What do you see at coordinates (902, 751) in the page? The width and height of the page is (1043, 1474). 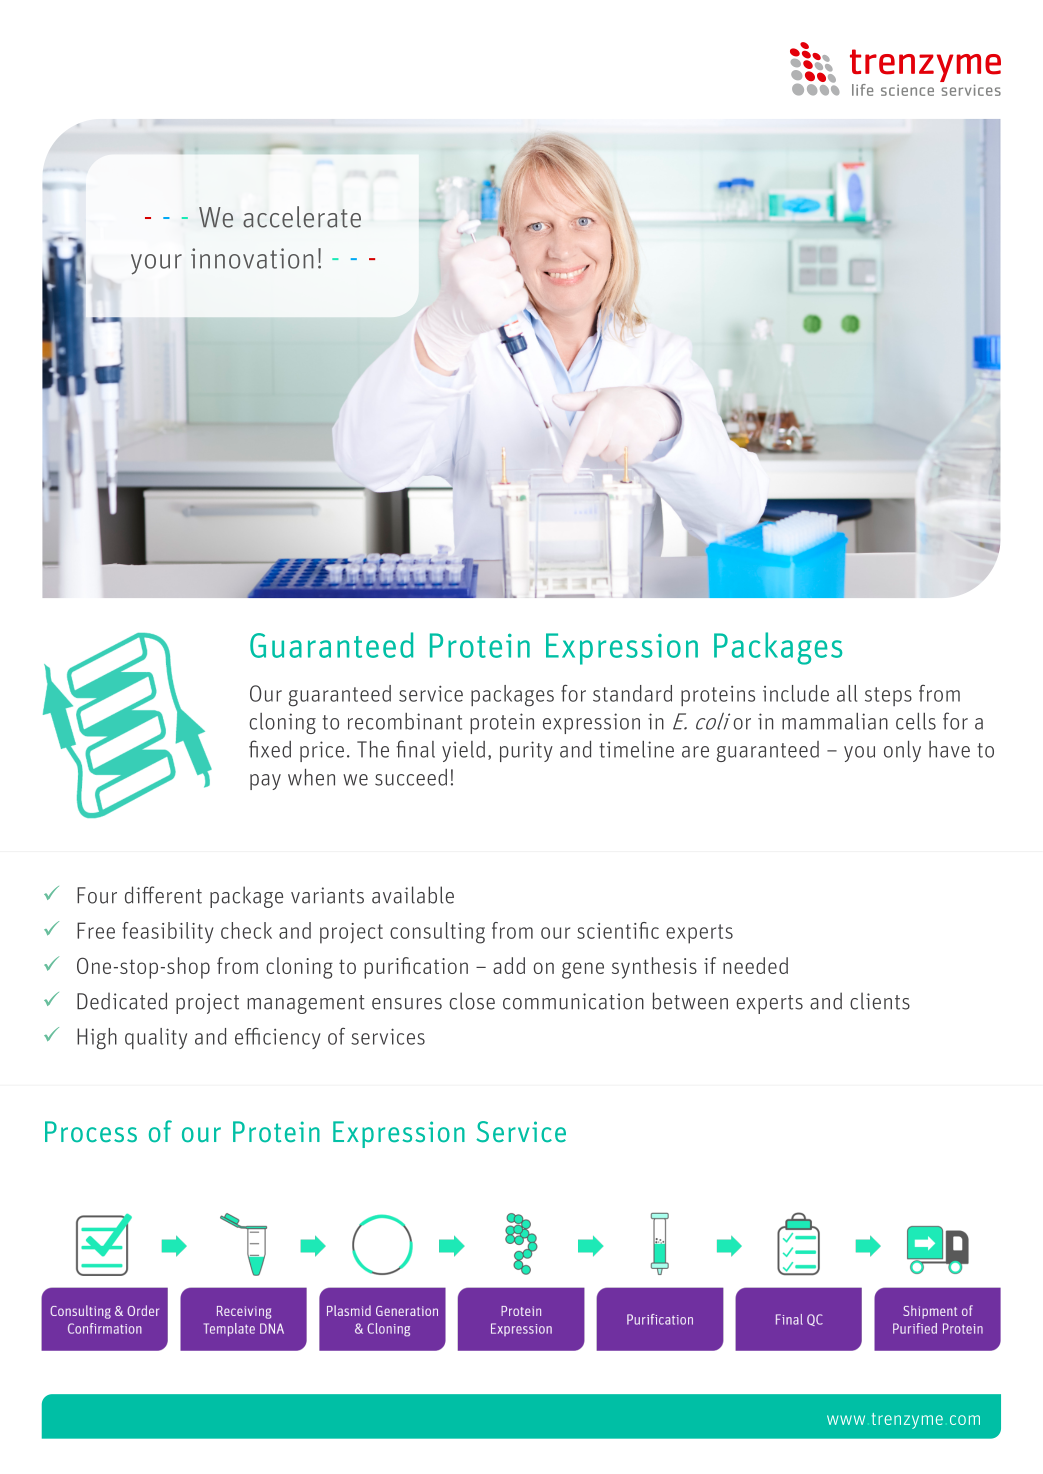 I see `only` at bounding box center [902, 751].
